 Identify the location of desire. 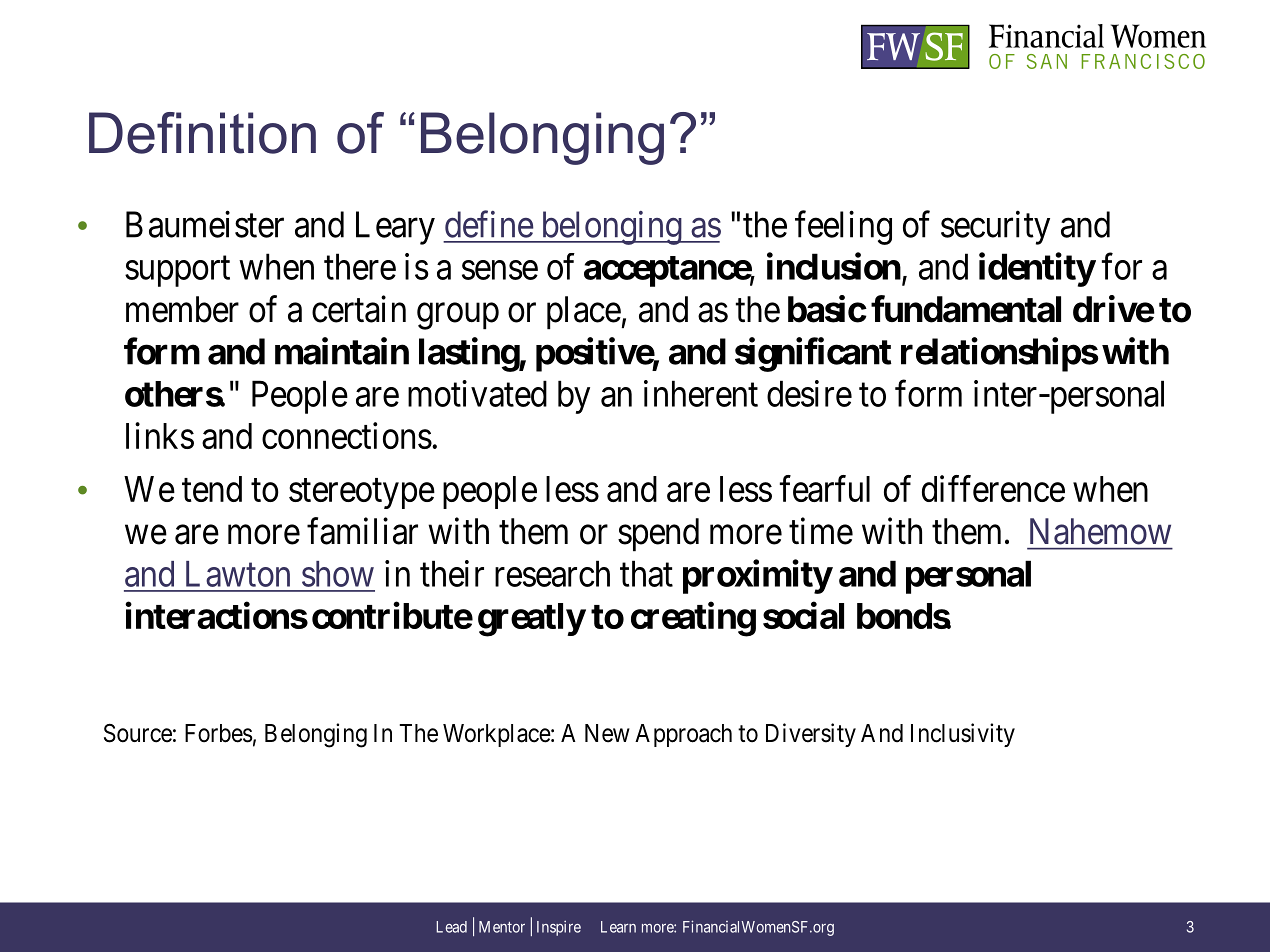
(809, 393).
